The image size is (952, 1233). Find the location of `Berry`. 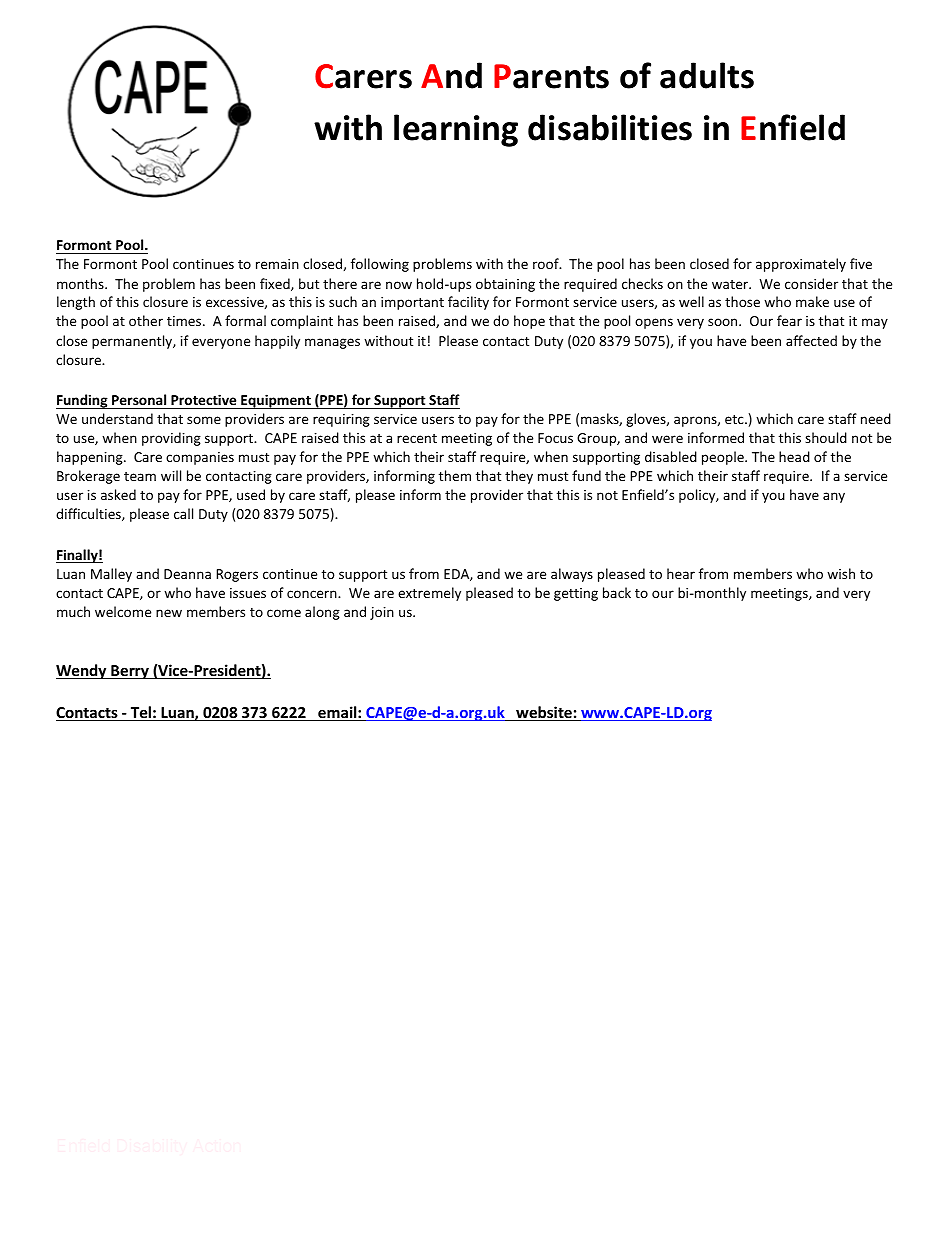

Berry is located at coordinates (130, 672).
